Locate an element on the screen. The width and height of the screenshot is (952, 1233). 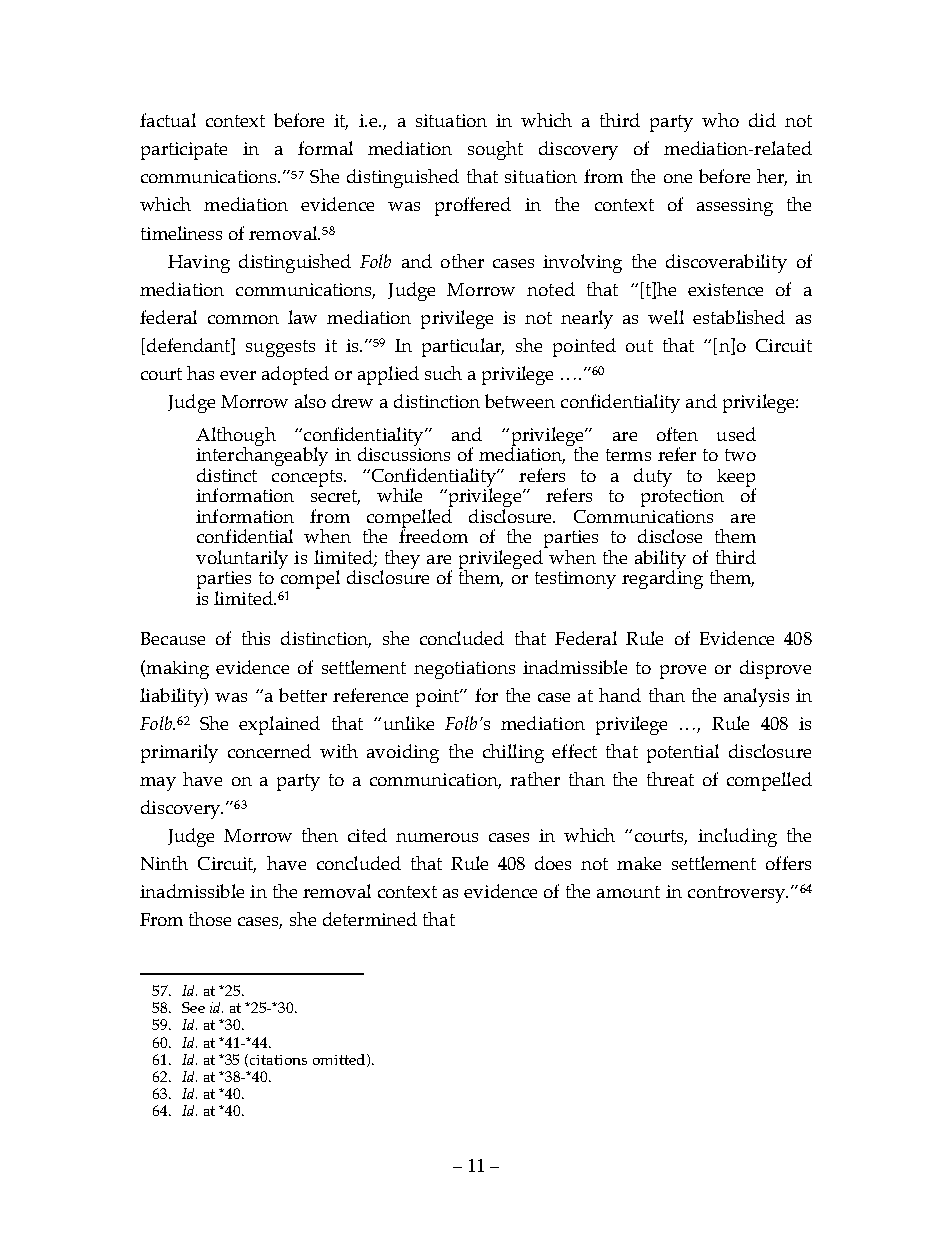
participate is located at coordinates (184, 151).
